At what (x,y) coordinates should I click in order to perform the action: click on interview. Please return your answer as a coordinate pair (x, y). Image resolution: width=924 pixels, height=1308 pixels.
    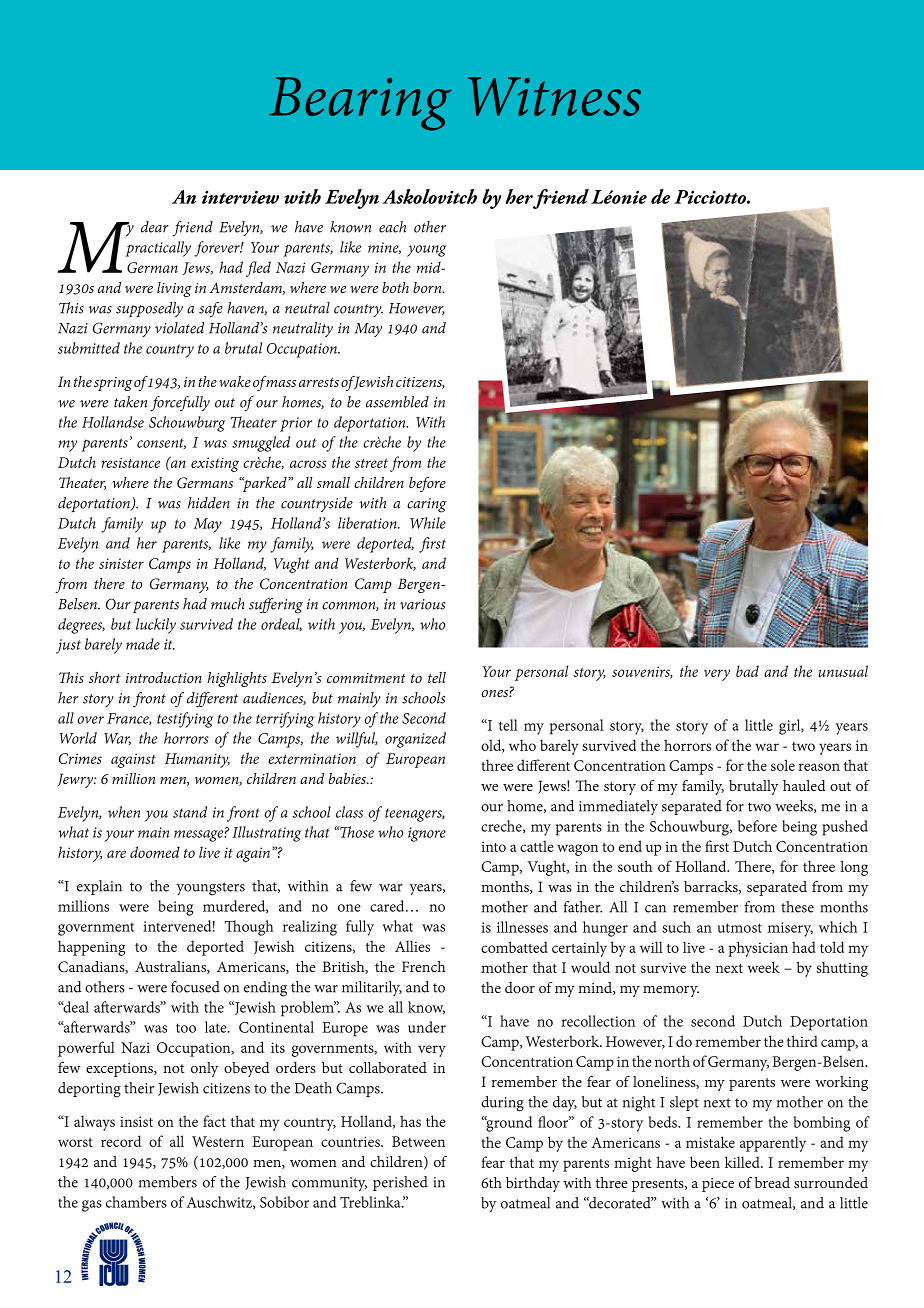
    Looking at the image, I should click on (240, 197).
